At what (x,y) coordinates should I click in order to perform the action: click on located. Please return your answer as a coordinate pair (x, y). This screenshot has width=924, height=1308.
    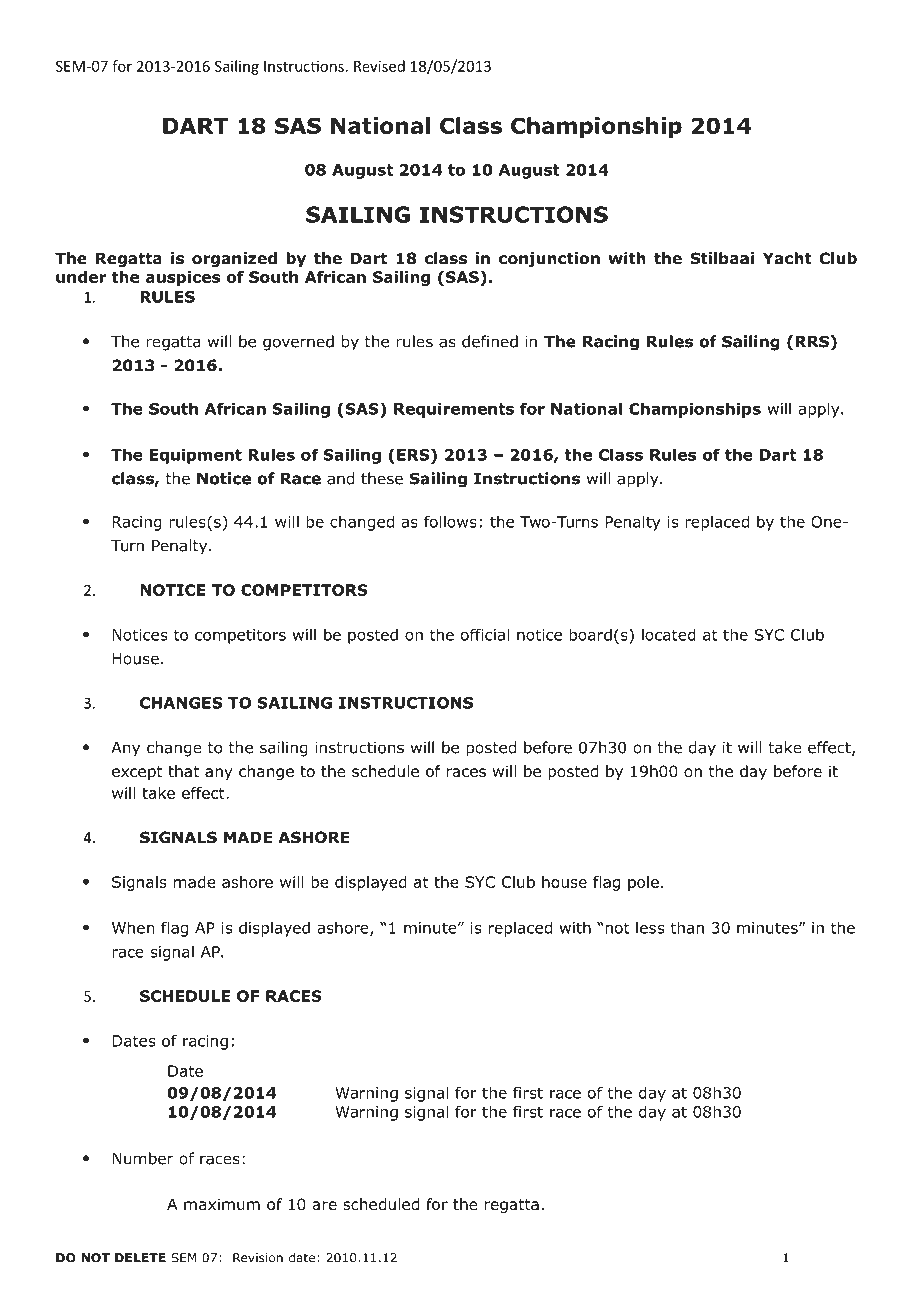
    Looking at the image, I should click on (669, 634).
